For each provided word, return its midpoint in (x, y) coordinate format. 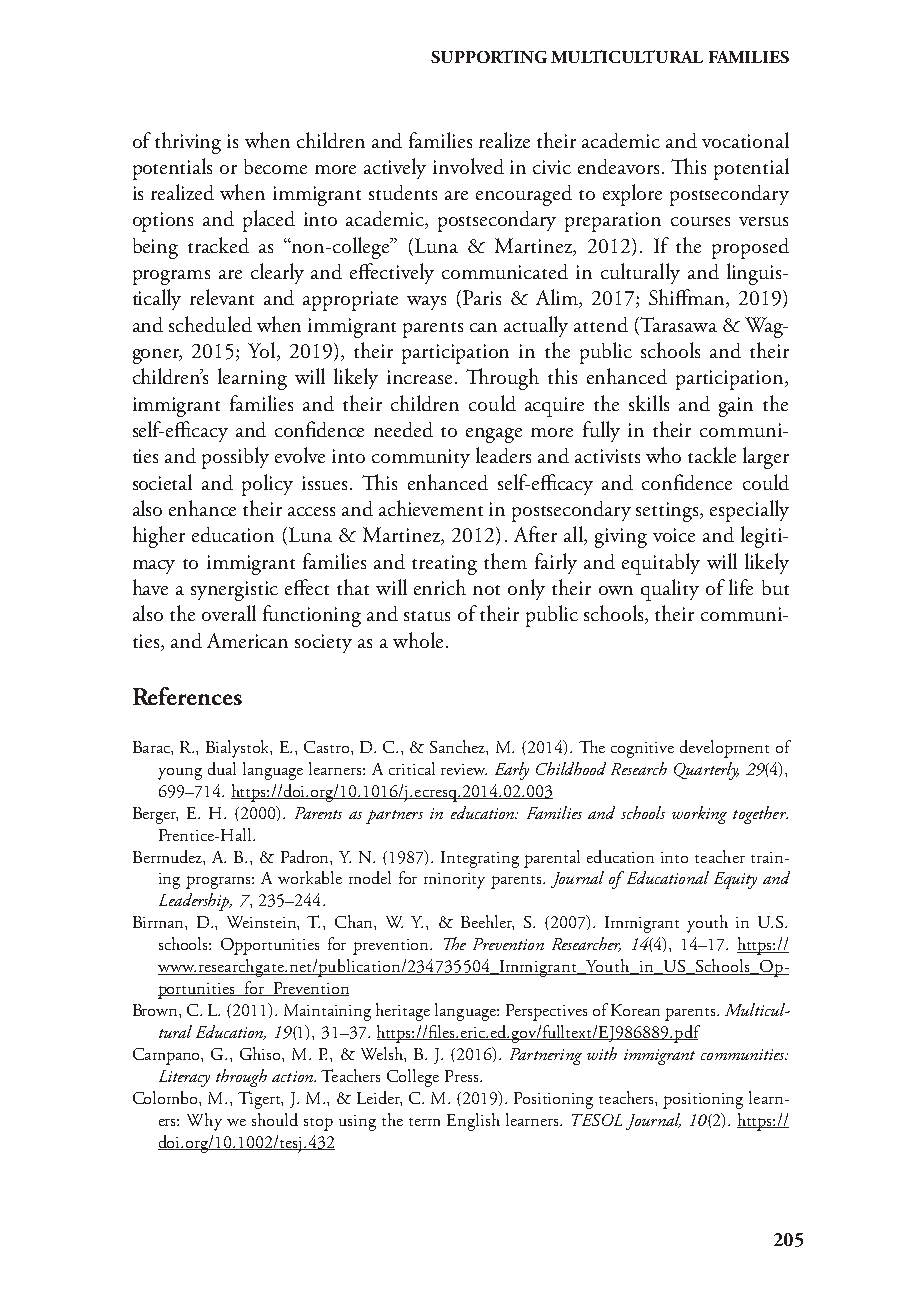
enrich (440, 587)
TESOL (597, 1120)
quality (670, 590)
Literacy (184, 1078)
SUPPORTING (489, 56)
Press (463, 1076)
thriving (188, 143)
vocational (745, 140)
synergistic (234, 591)
